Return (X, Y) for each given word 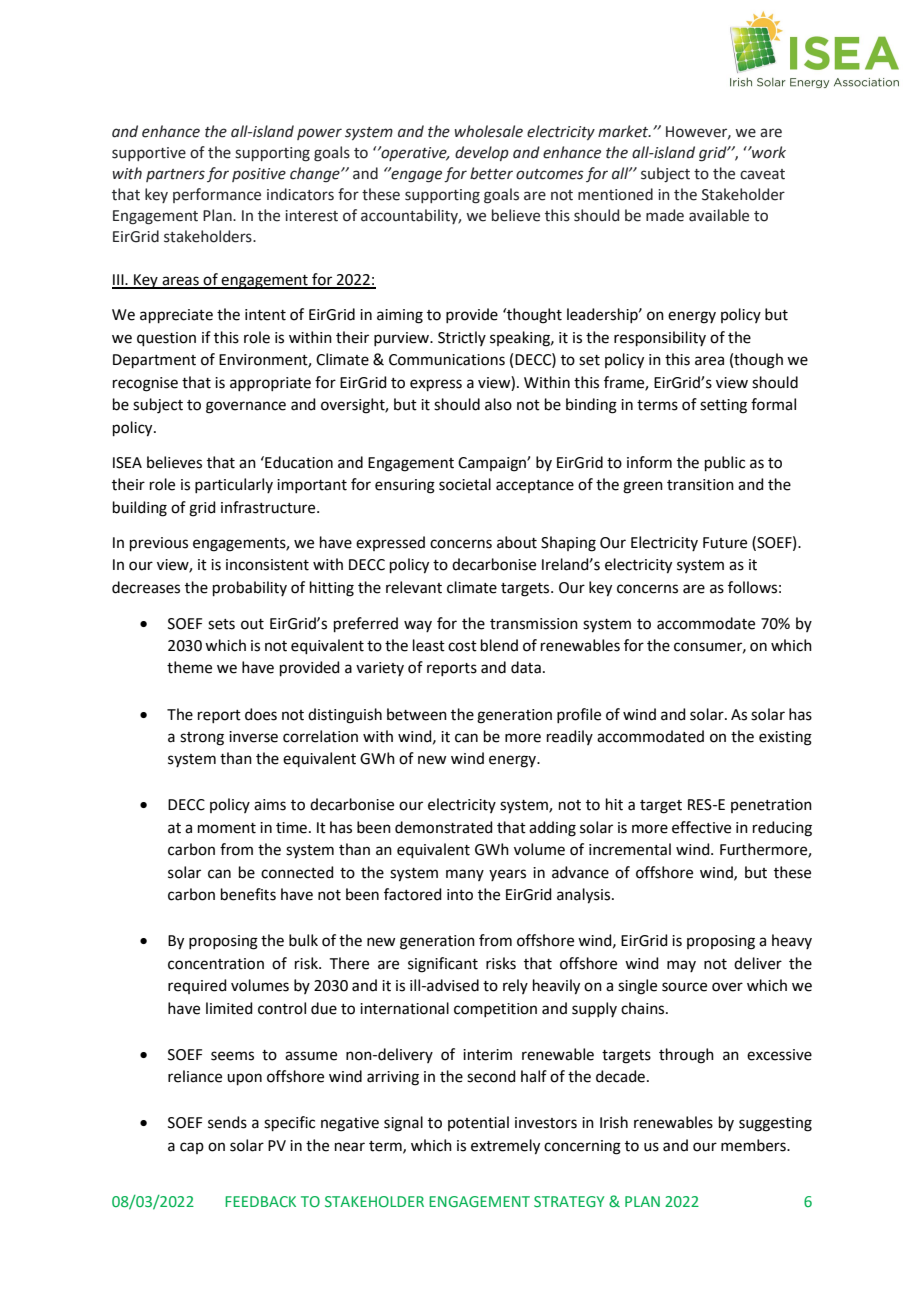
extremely (505, 1147)
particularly (234, 485)
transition (700, 485)
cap (192, 1148)
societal (465, 484)
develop (482, 153)
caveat (762, 174)
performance (217, 195)
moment (227, 828)
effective (701, 827)
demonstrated (444, 827)
